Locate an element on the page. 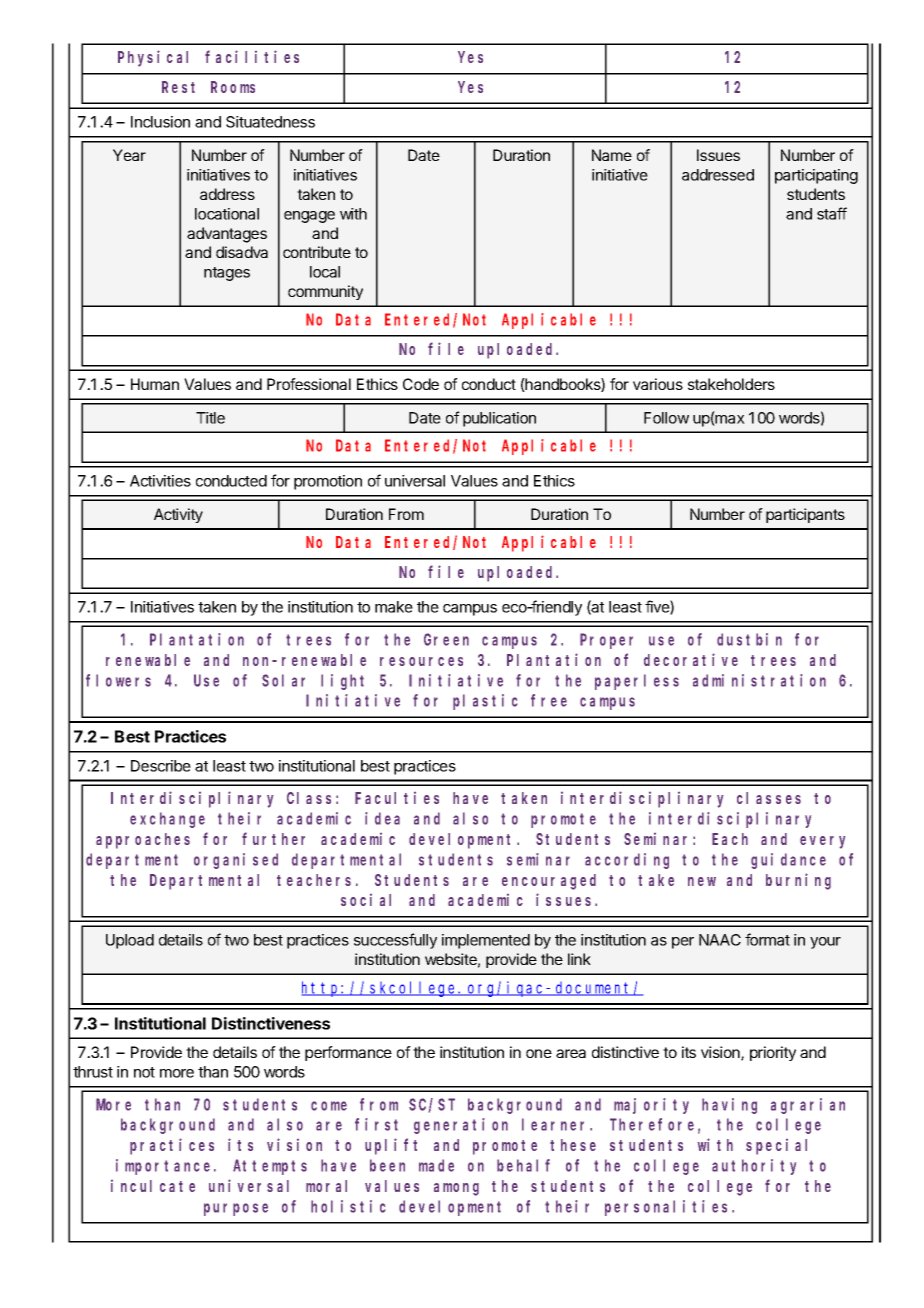 This page has width=924, height=1308. among is located at coordinates (456, 1189).
